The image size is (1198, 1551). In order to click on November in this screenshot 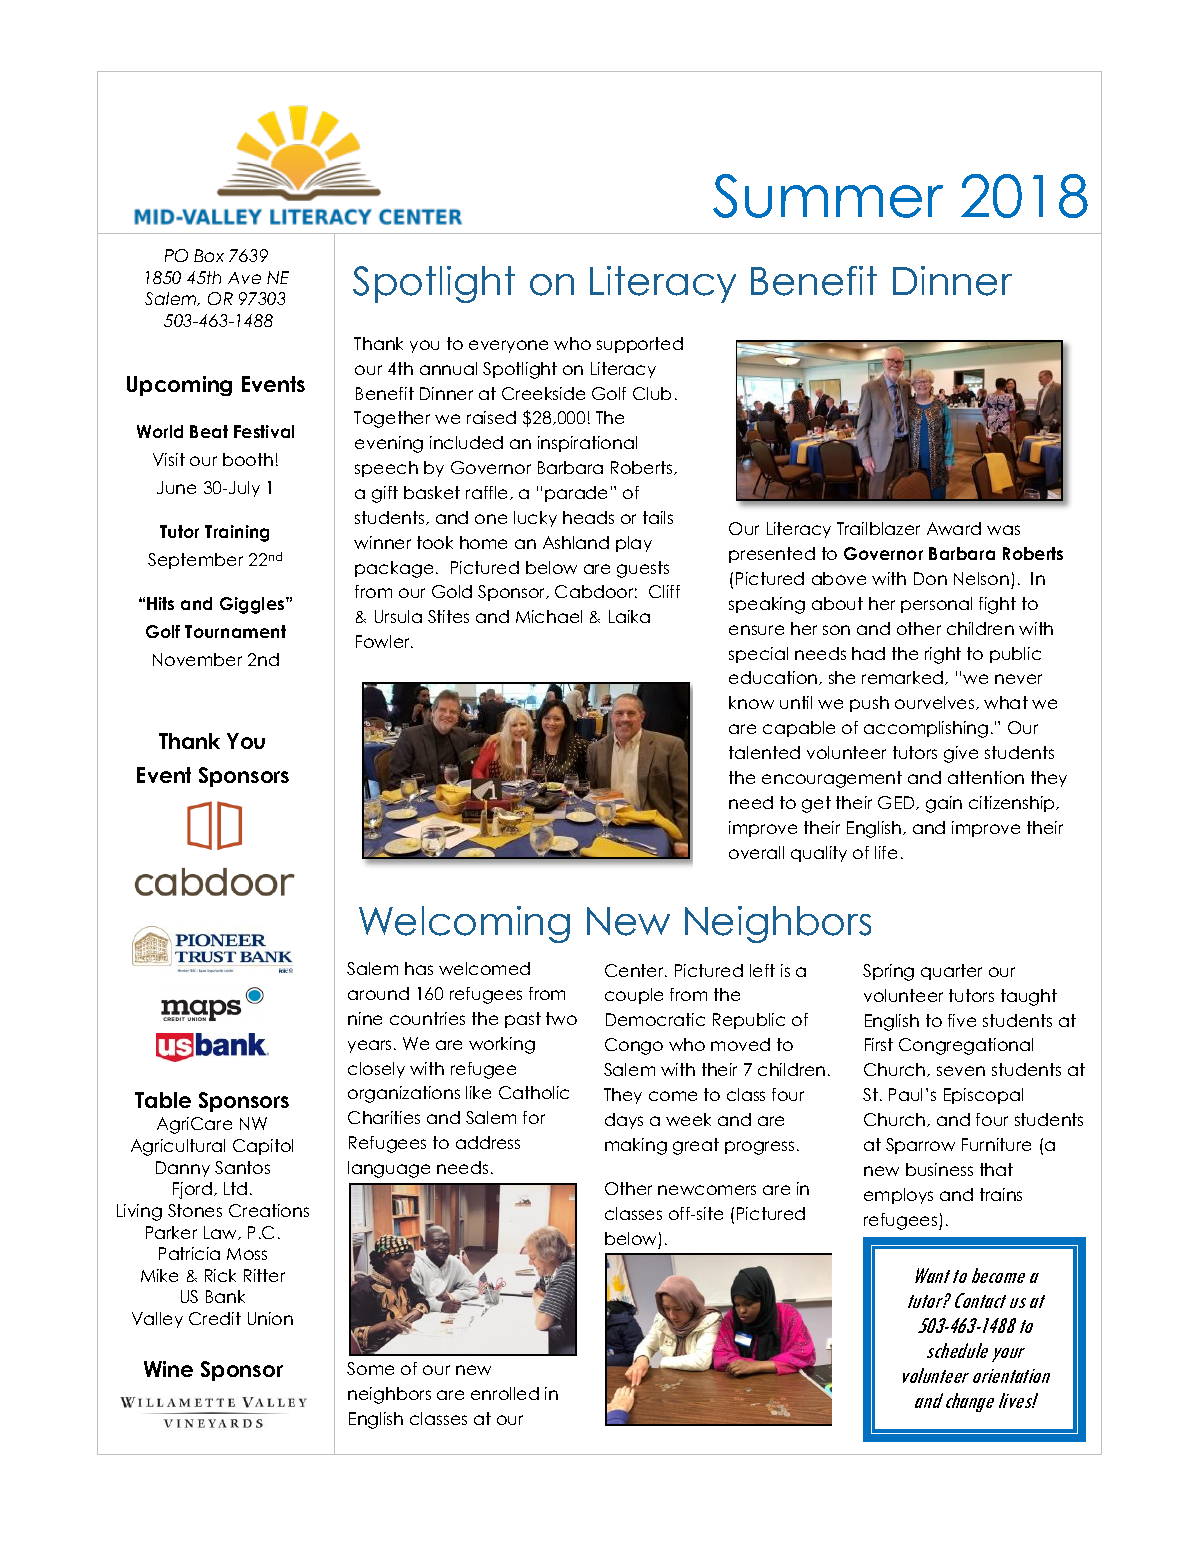, I will do `click(197, 659)`.
